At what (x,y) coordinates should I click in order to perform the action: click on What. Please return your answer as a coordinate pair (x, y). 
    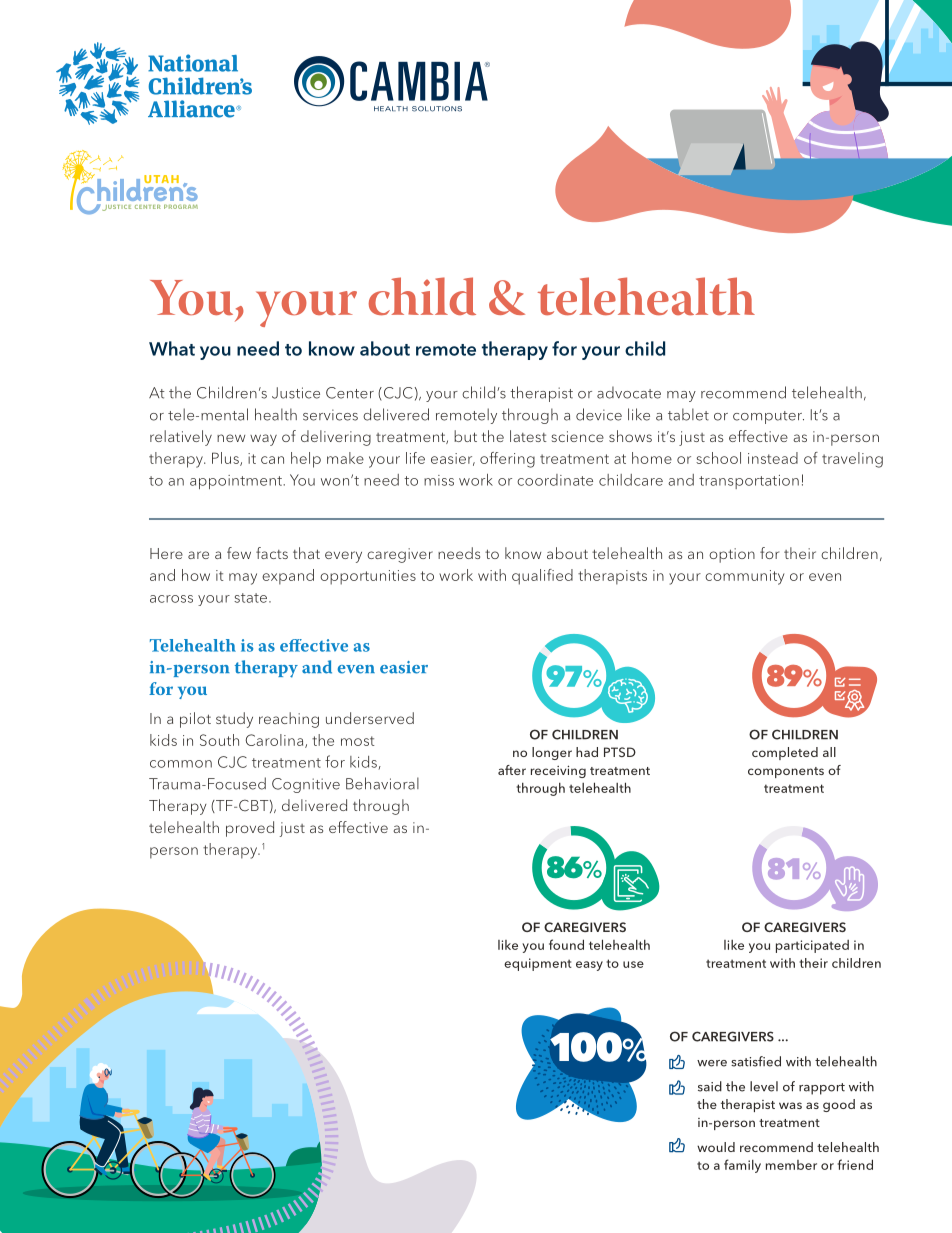
    Looking at the image, I should click on (172, 348).
